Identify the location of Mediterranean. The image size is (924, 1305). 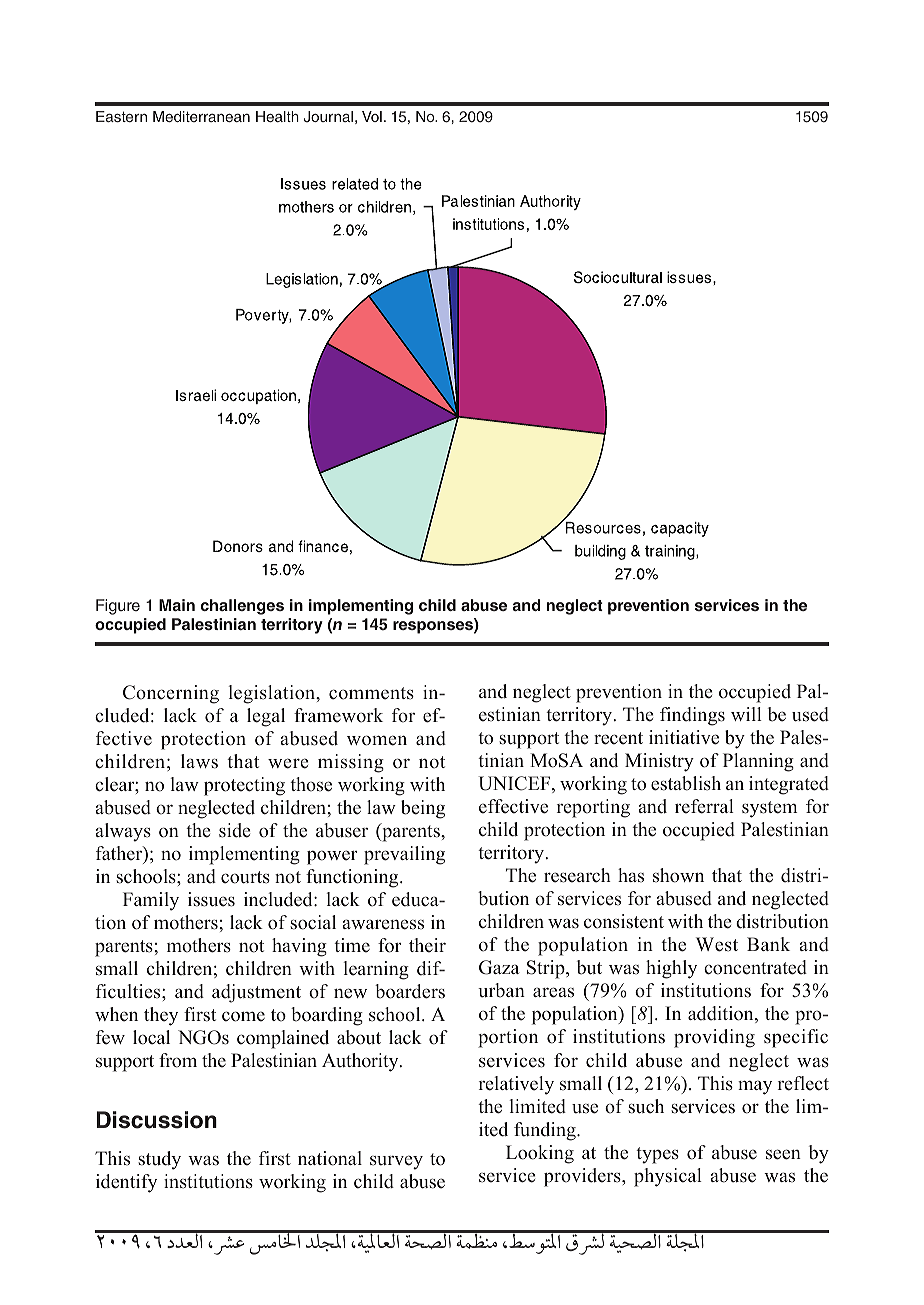
(201, 116).
